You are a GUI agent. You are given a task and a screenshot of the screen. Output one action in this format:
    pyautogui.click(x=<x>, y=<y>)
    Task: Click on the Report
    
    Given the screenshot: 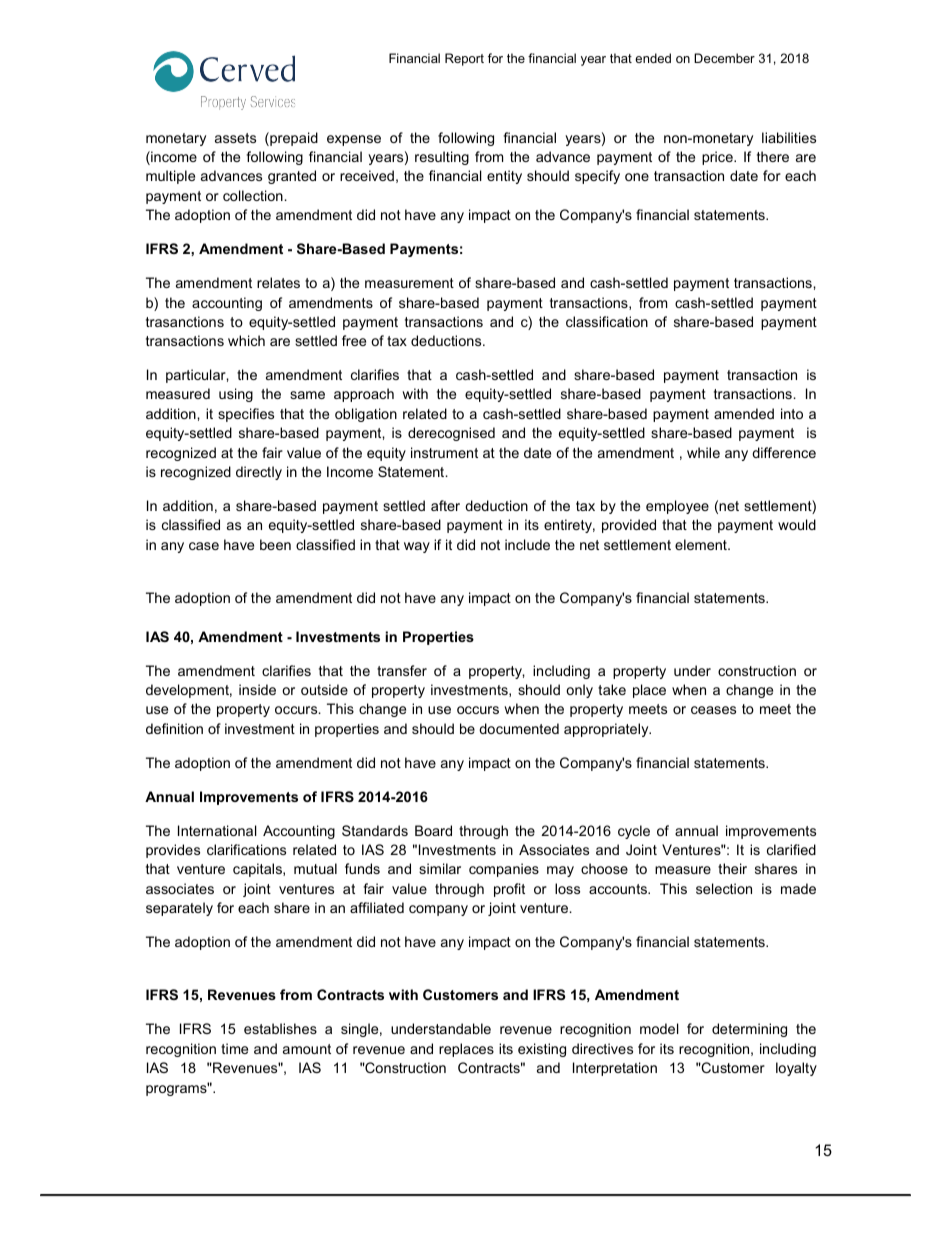 What is the action you would take?
    pyautogui.click(x=464, y=59)
